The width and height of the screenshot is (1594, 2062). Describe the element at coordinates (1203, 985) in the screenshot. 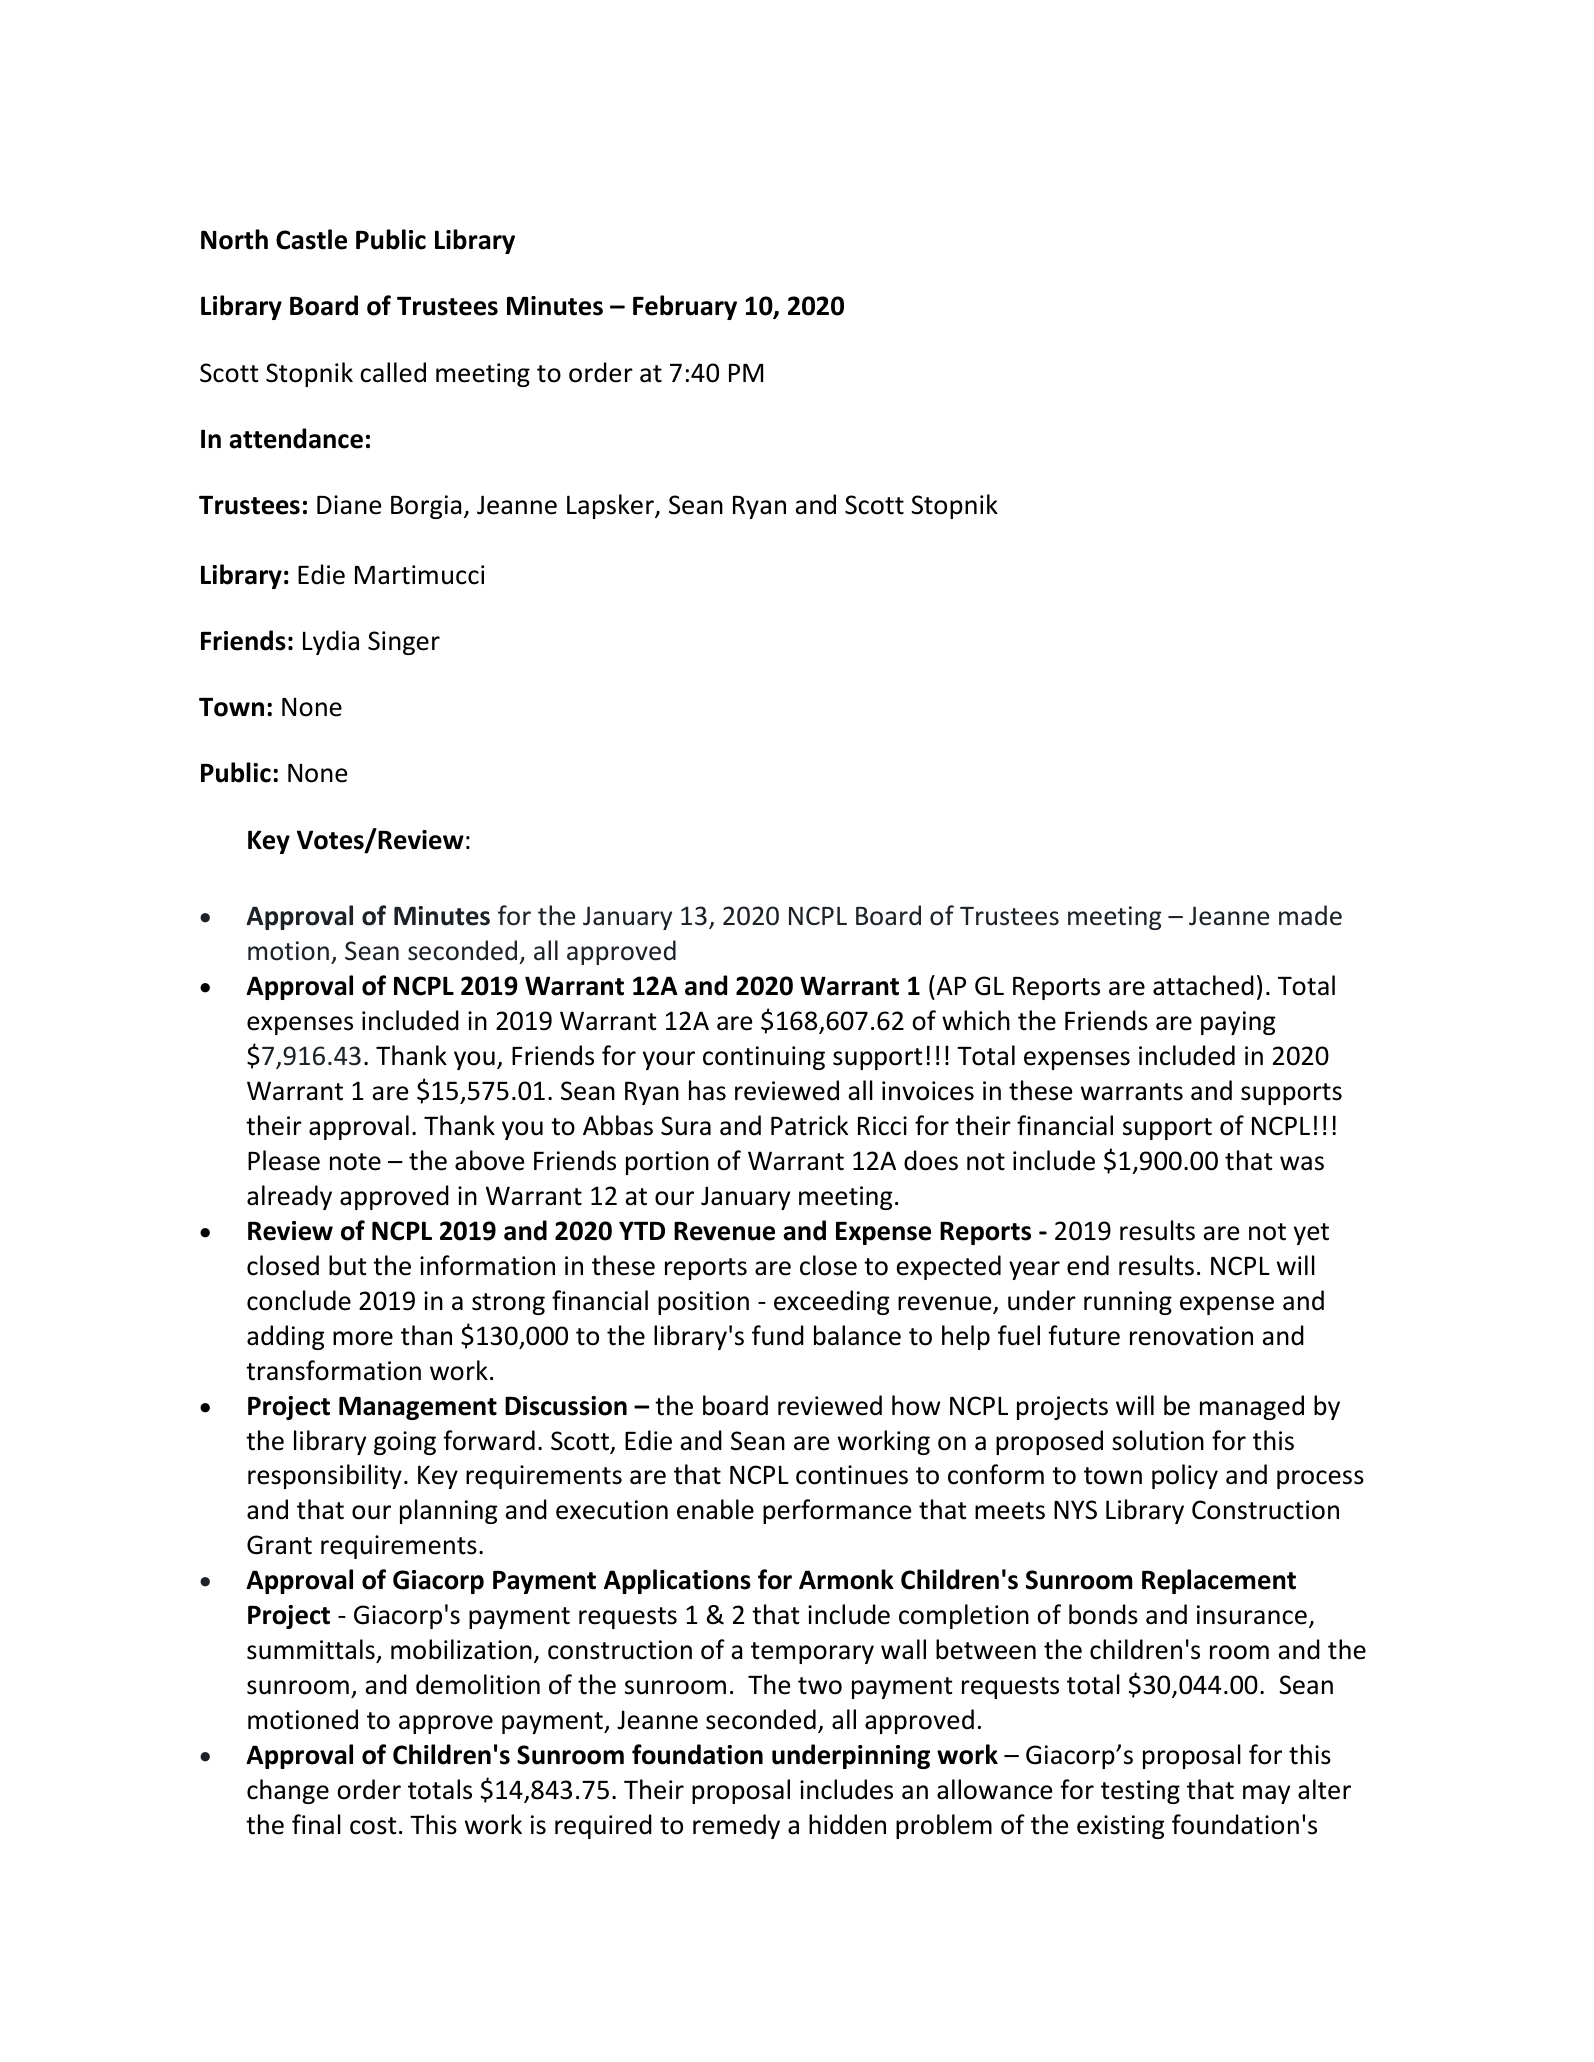

I see `attached` at that location.
